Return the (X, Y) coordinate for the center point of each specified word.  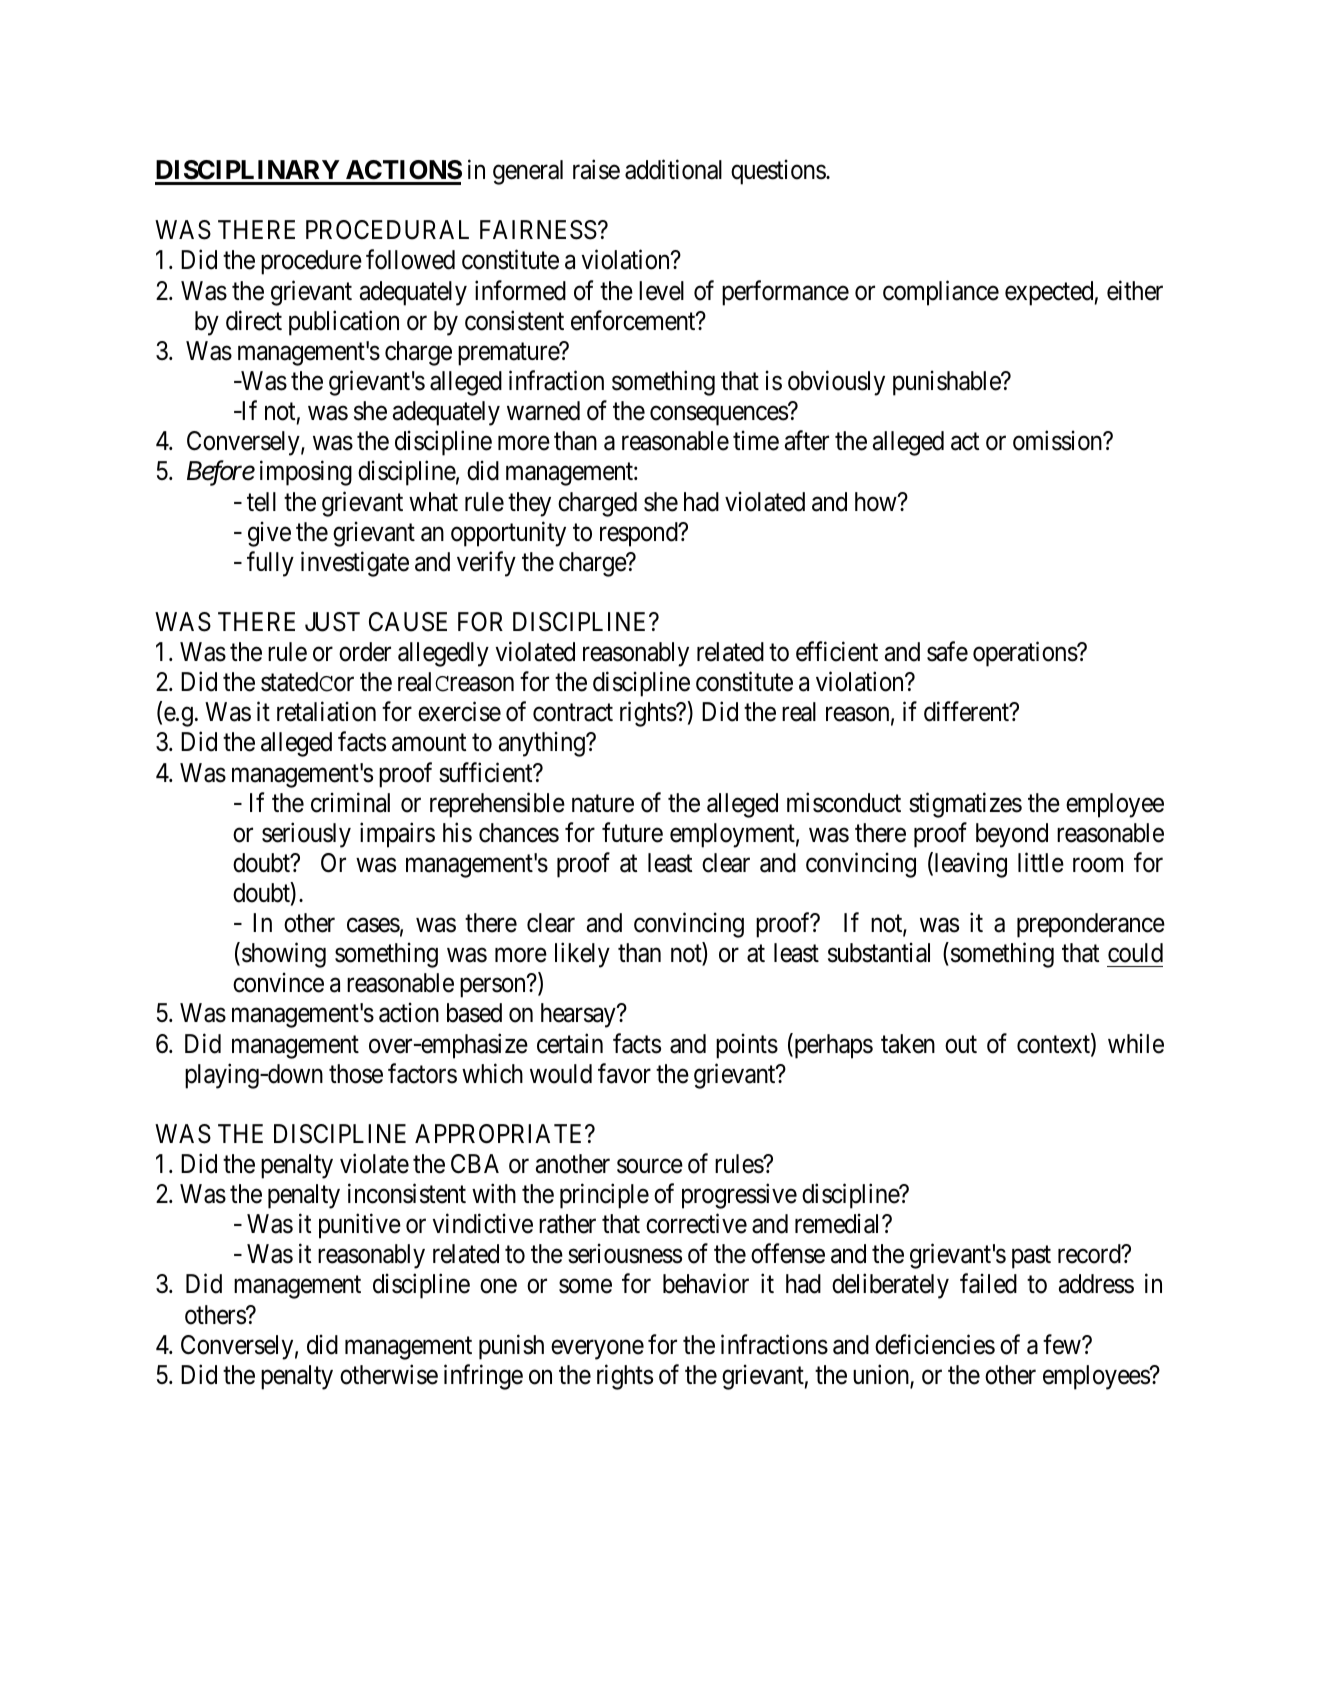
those (356, 1074)
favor (624, 1073)
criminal (350, 802)
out (961, 1045)
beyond (1012, 835)
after (807, 441)
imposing (306, 473)
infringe (483, 1377)
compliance (941, 293)
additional (673, 170)
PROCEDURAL (387, 230)
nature (603, 804)
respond (640, 534)
